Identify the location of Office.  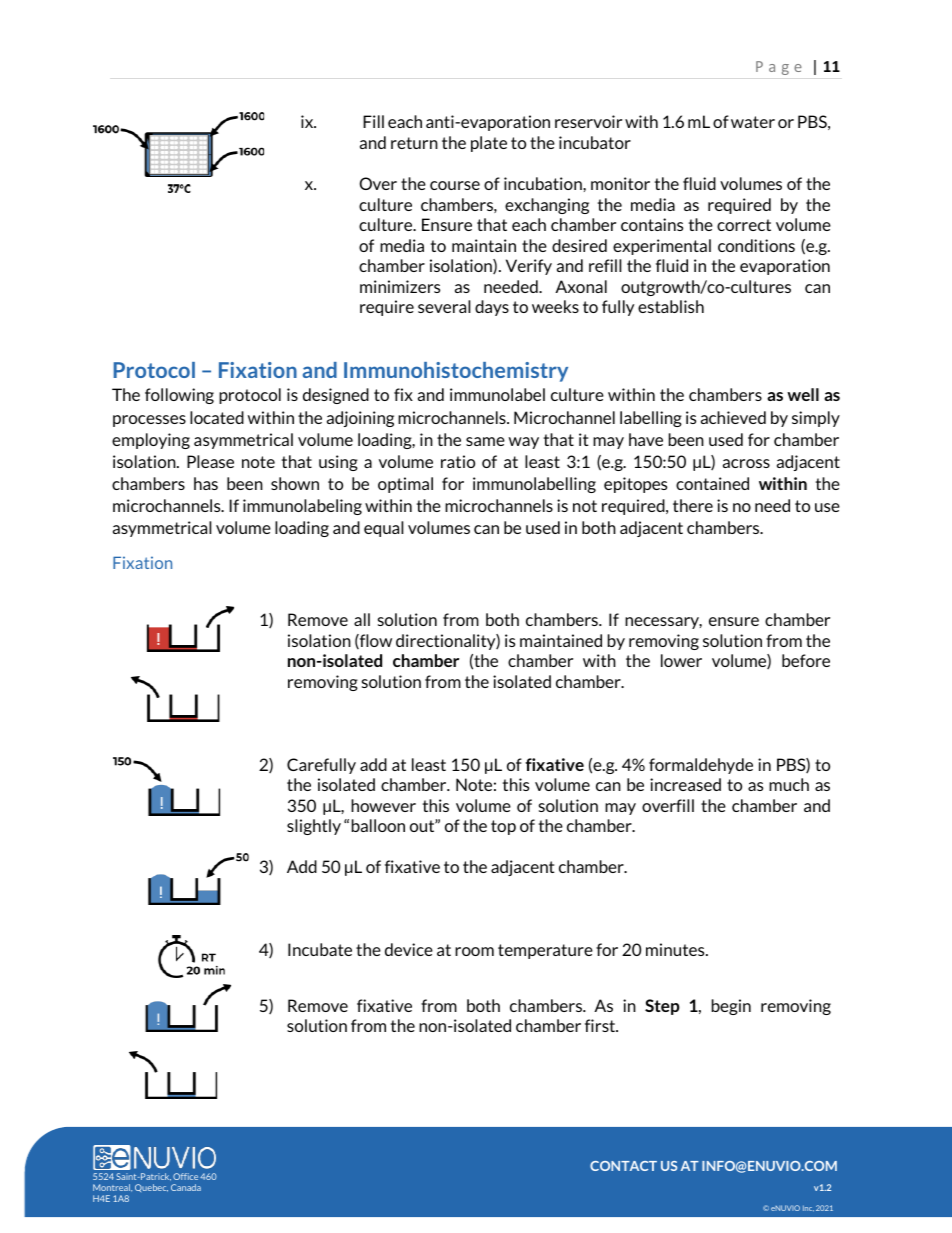
(185, 1176).
